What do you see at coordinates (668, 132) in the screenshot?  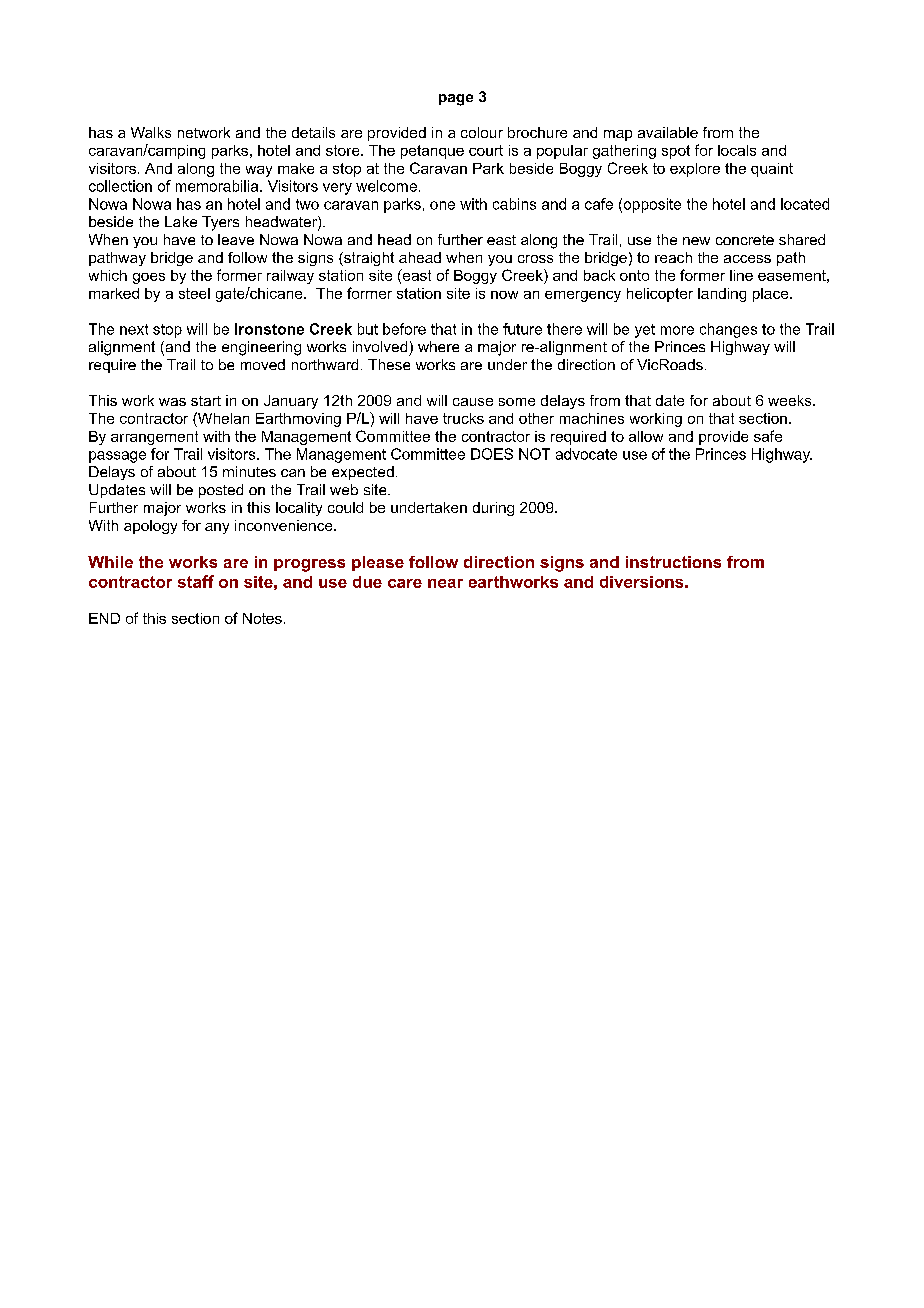 I see `available` at bounding box center [668, 132].
